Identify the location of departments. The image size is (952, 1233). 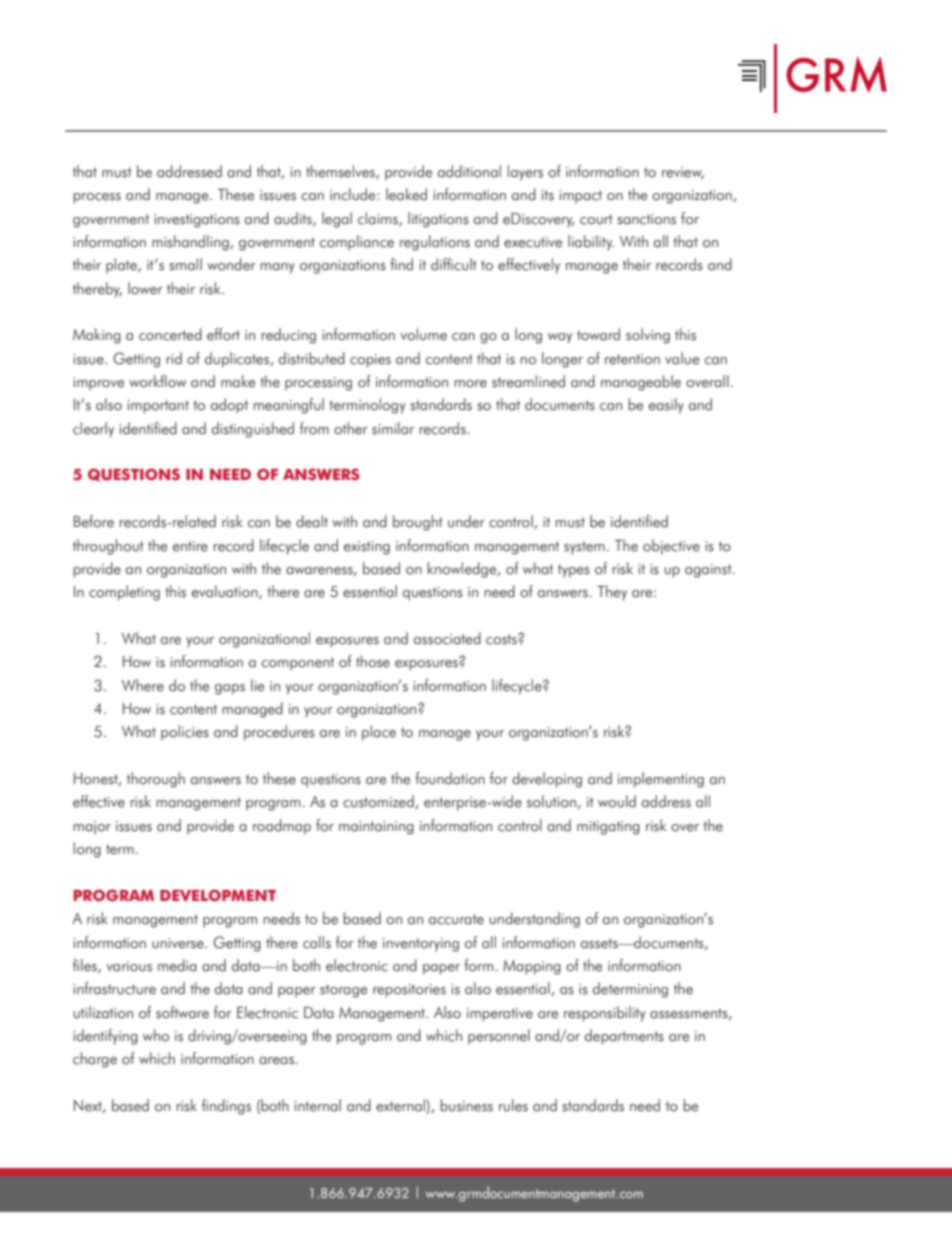
(624, 1037).
